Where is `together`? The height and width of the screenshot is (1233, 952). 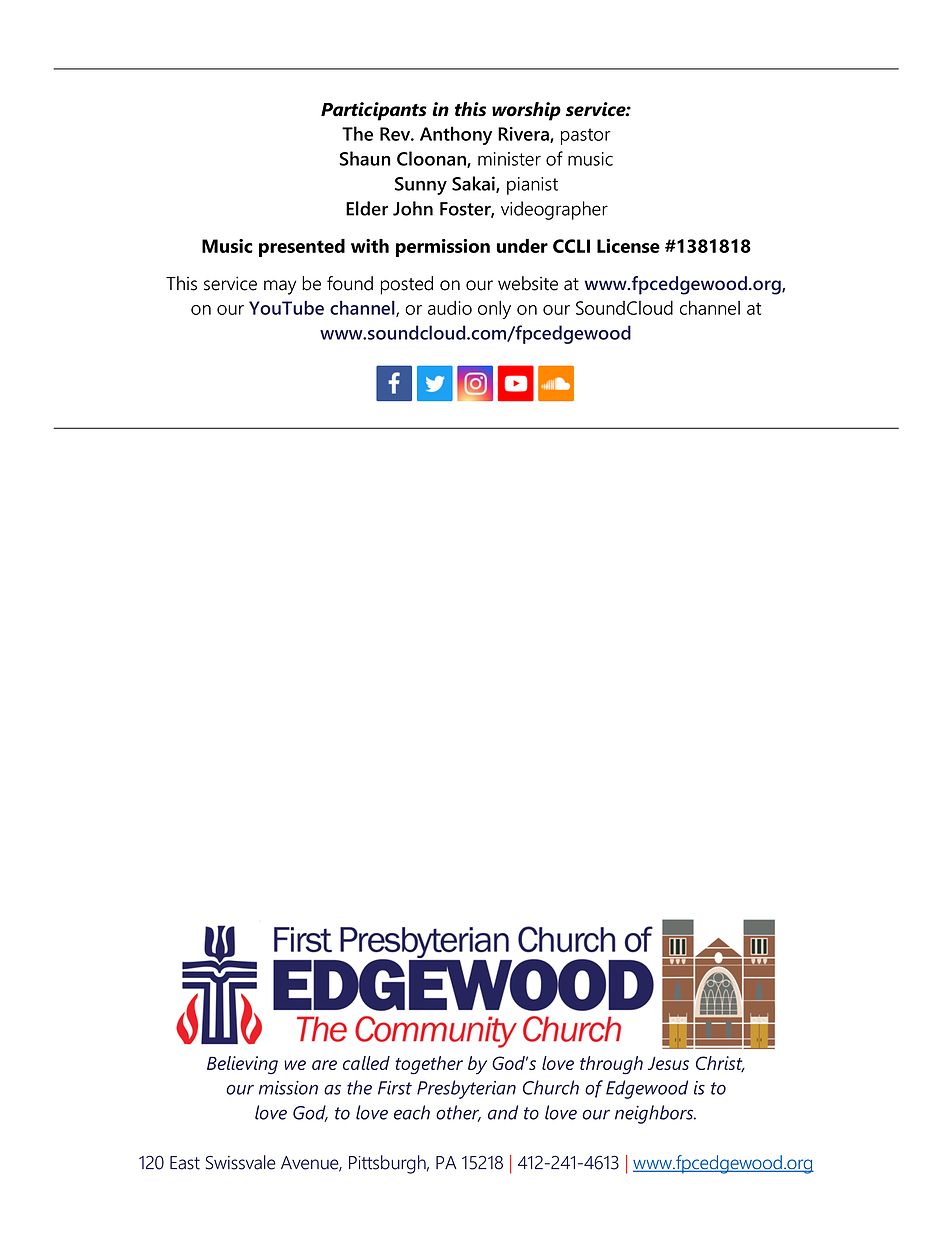
together is located at coordinates (429, 1065).
